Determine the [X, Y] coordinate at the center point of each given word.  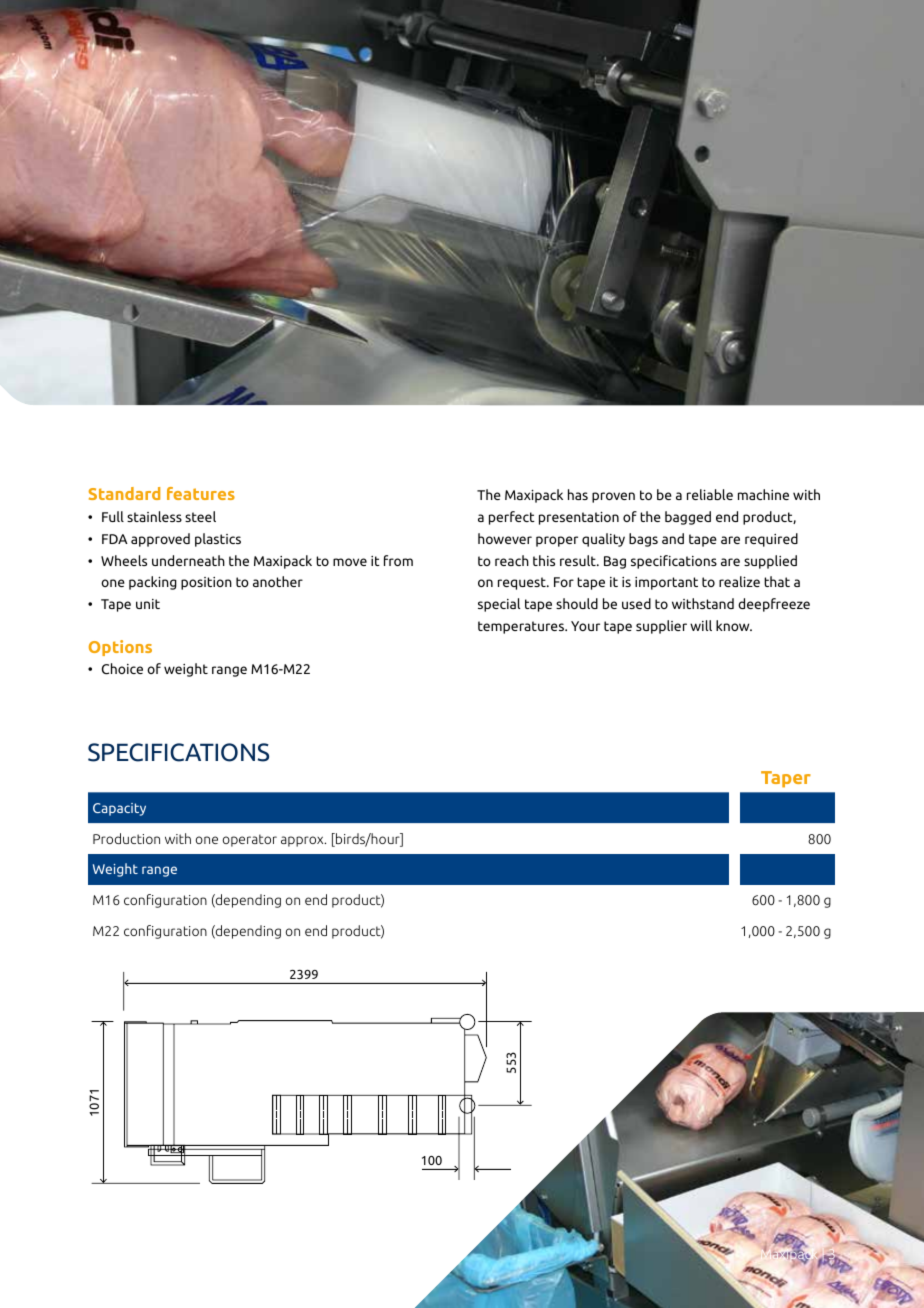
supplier [661, 627]
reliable [710, 494]
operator [249, 840]
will [701, 625]
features [201, 493]
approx [303, 841]
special [499, 605]
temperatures [522, 627]
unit [148, 604]
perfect [512, 518]
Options [120, 648]
